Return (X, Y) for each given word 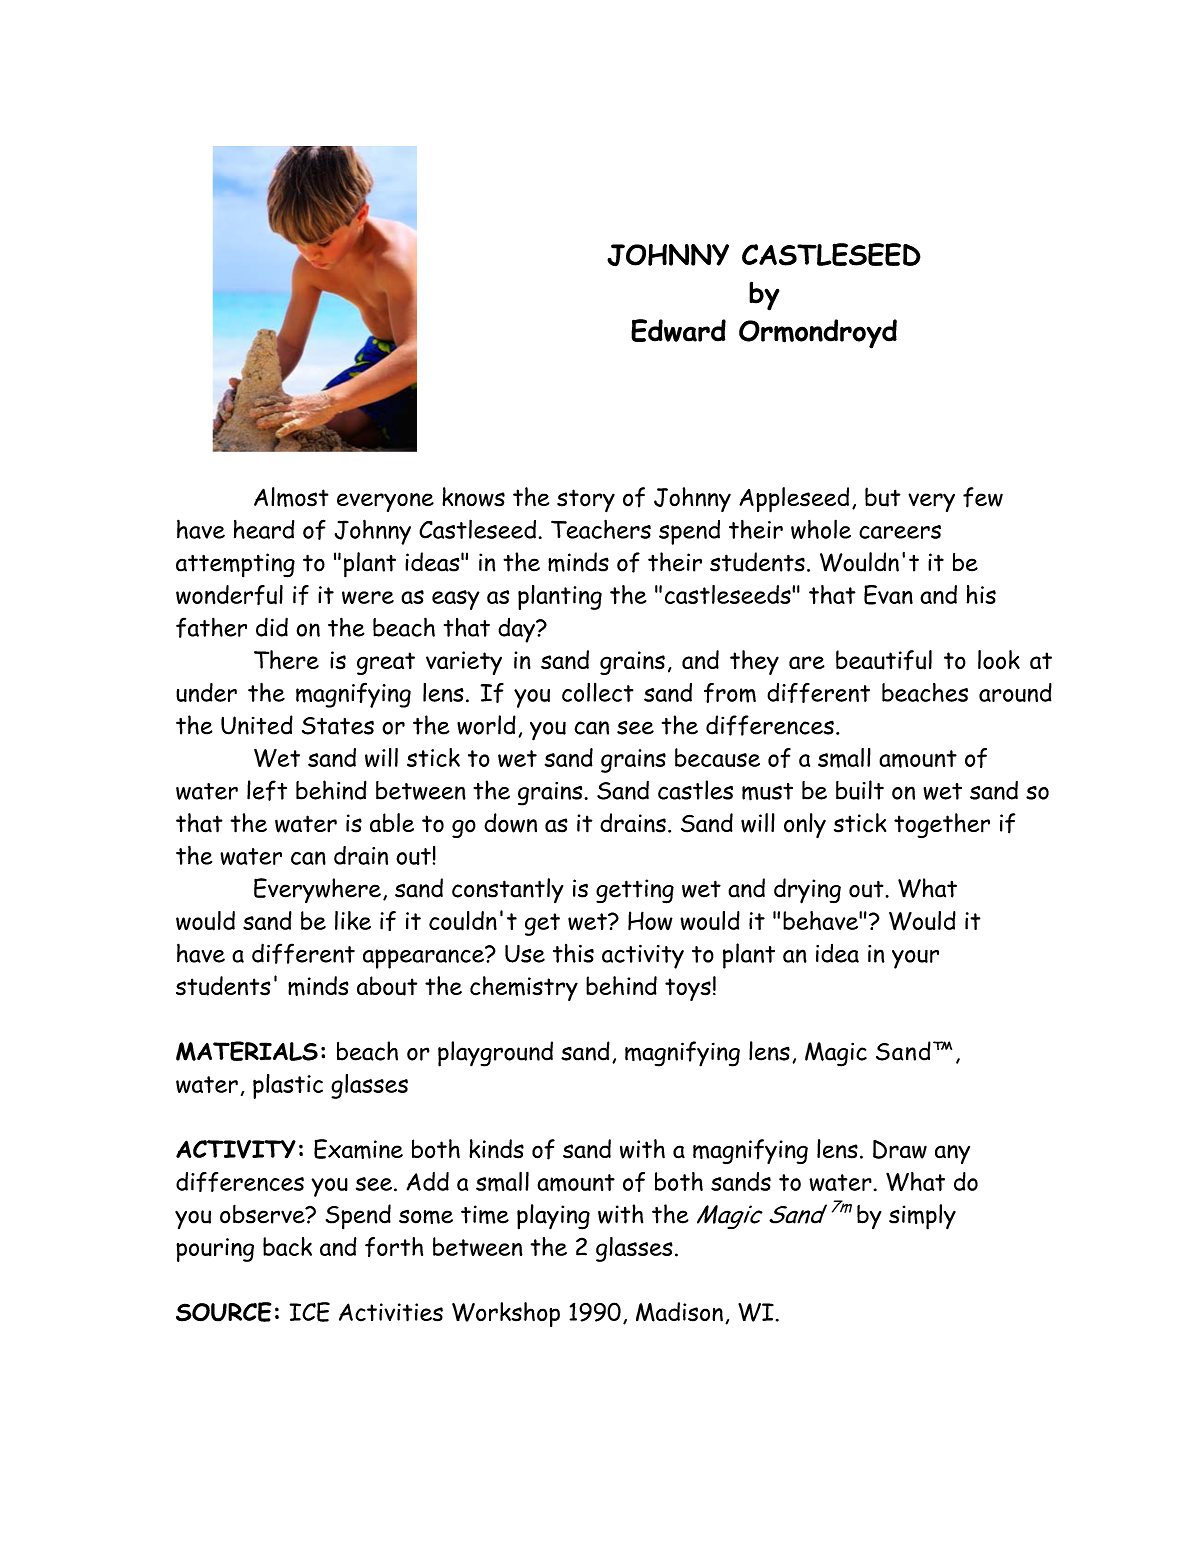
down (510, 823)
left (267, 790)
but (882, 497)
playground (495, 1054)
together (942, 825)
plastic (288, 1086)
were (368, 597)
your (915, 959)
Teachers (601, 529)
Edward (678, 330)
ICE (309, 1312)
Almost (291, 497)
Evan (888, 595)
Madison (679, 1312)
